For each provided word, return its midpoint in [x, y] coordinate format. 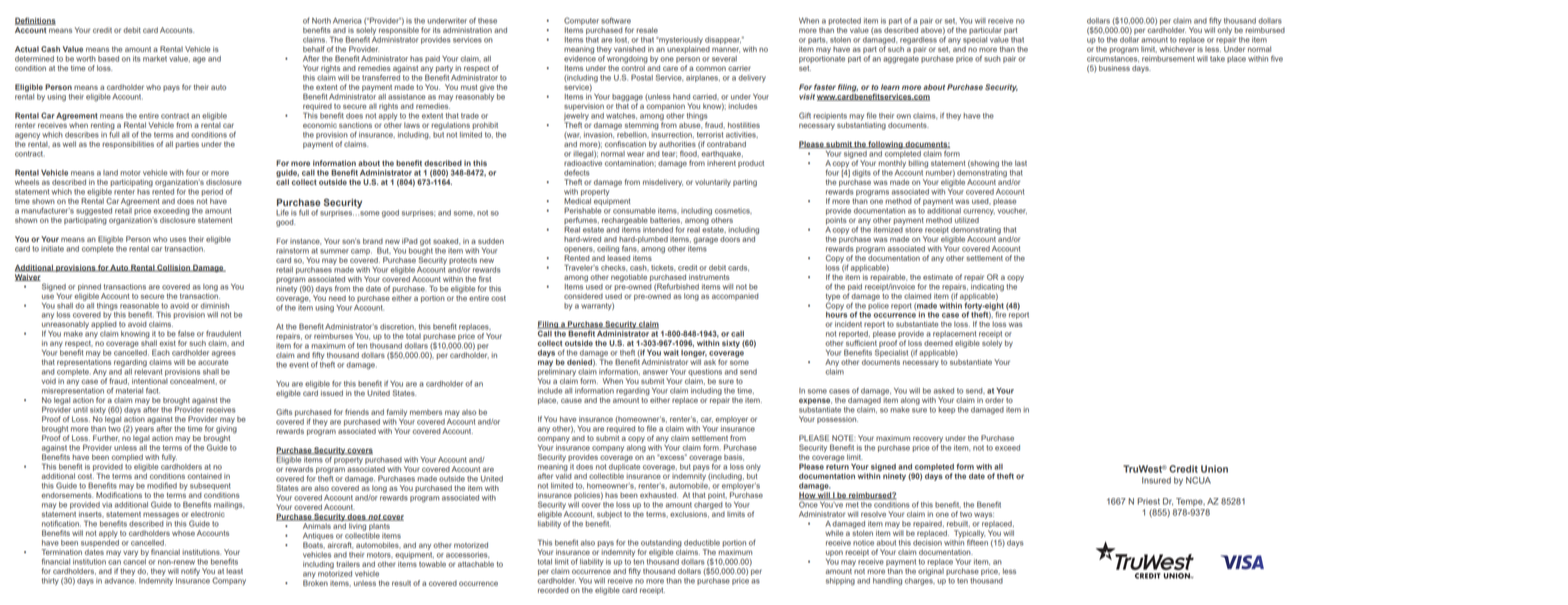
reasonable [139, 306]
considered [583, 296]
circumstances [1113, 57]
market [155, 59]
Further [106, 438]
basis [734, 457]
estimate [938, 277]
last [1021, 163]
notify [190, 572]
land [110, 173]
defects [577, 172]
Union [1214, 469]
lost [622, 40]
